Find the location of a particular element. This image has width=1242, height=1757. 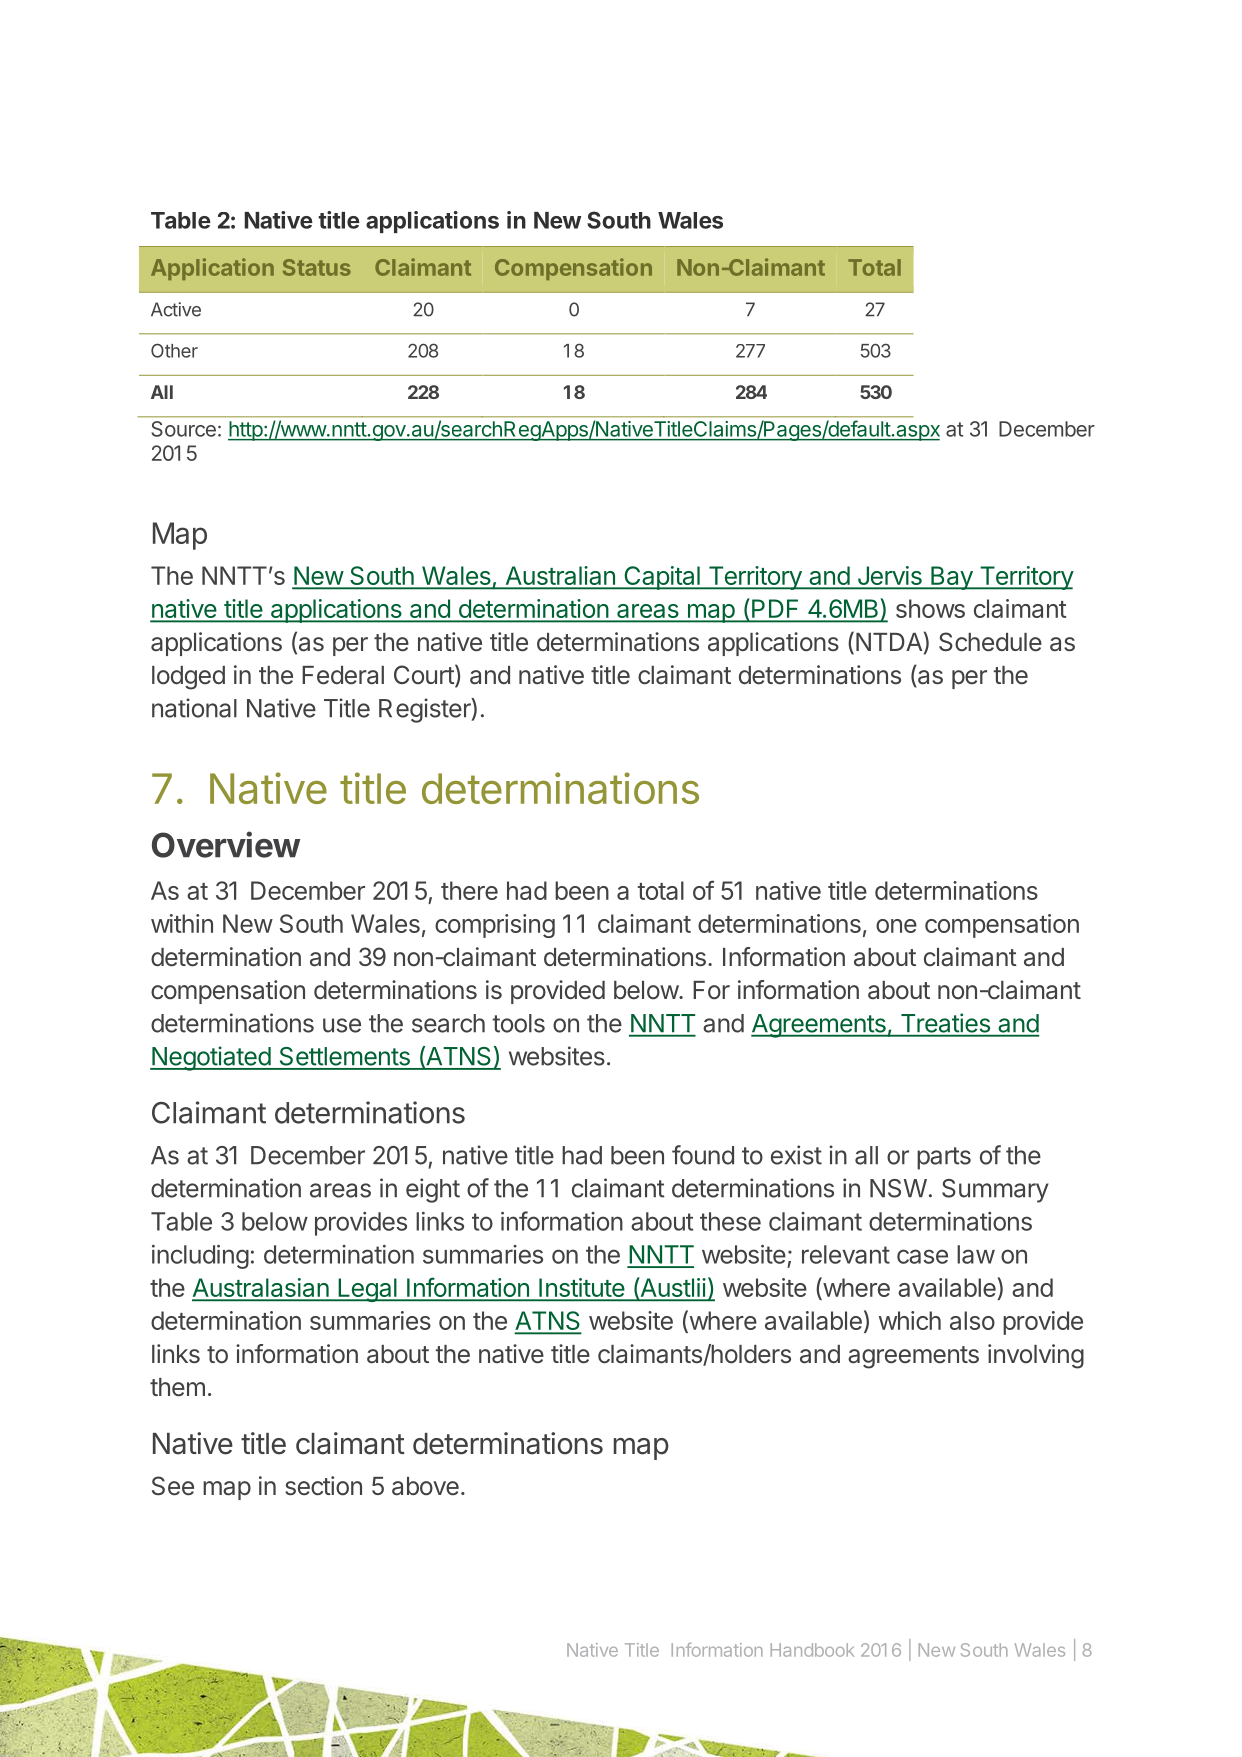

including is located at coordinates (200, 1257).
